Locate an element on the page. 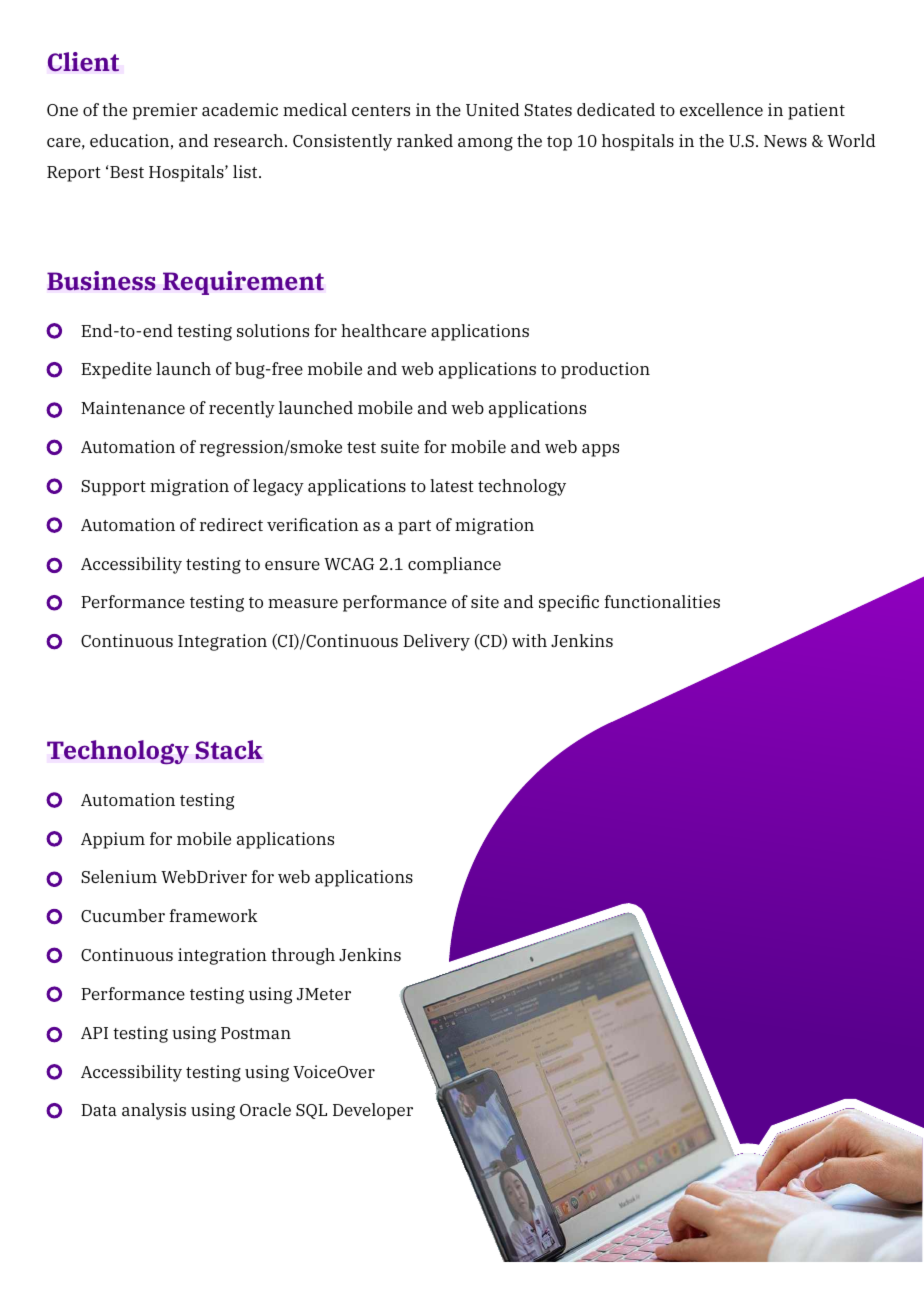  excellence is located at coordinates (721, 109).
